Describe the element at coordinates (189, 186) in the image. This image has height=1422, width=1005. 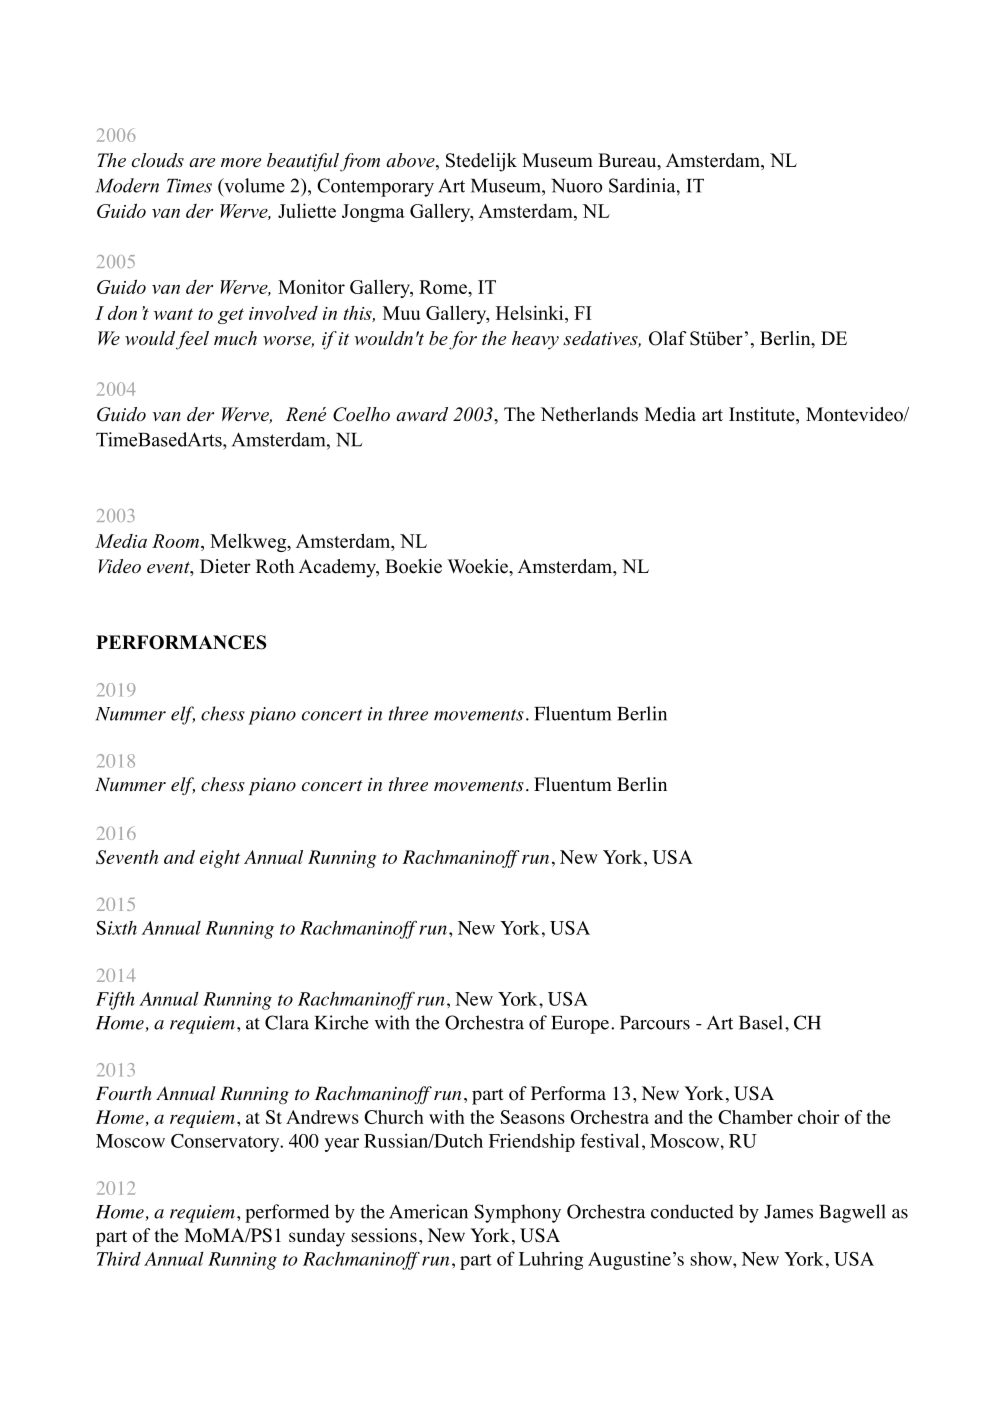
I see `Times` at that location.
